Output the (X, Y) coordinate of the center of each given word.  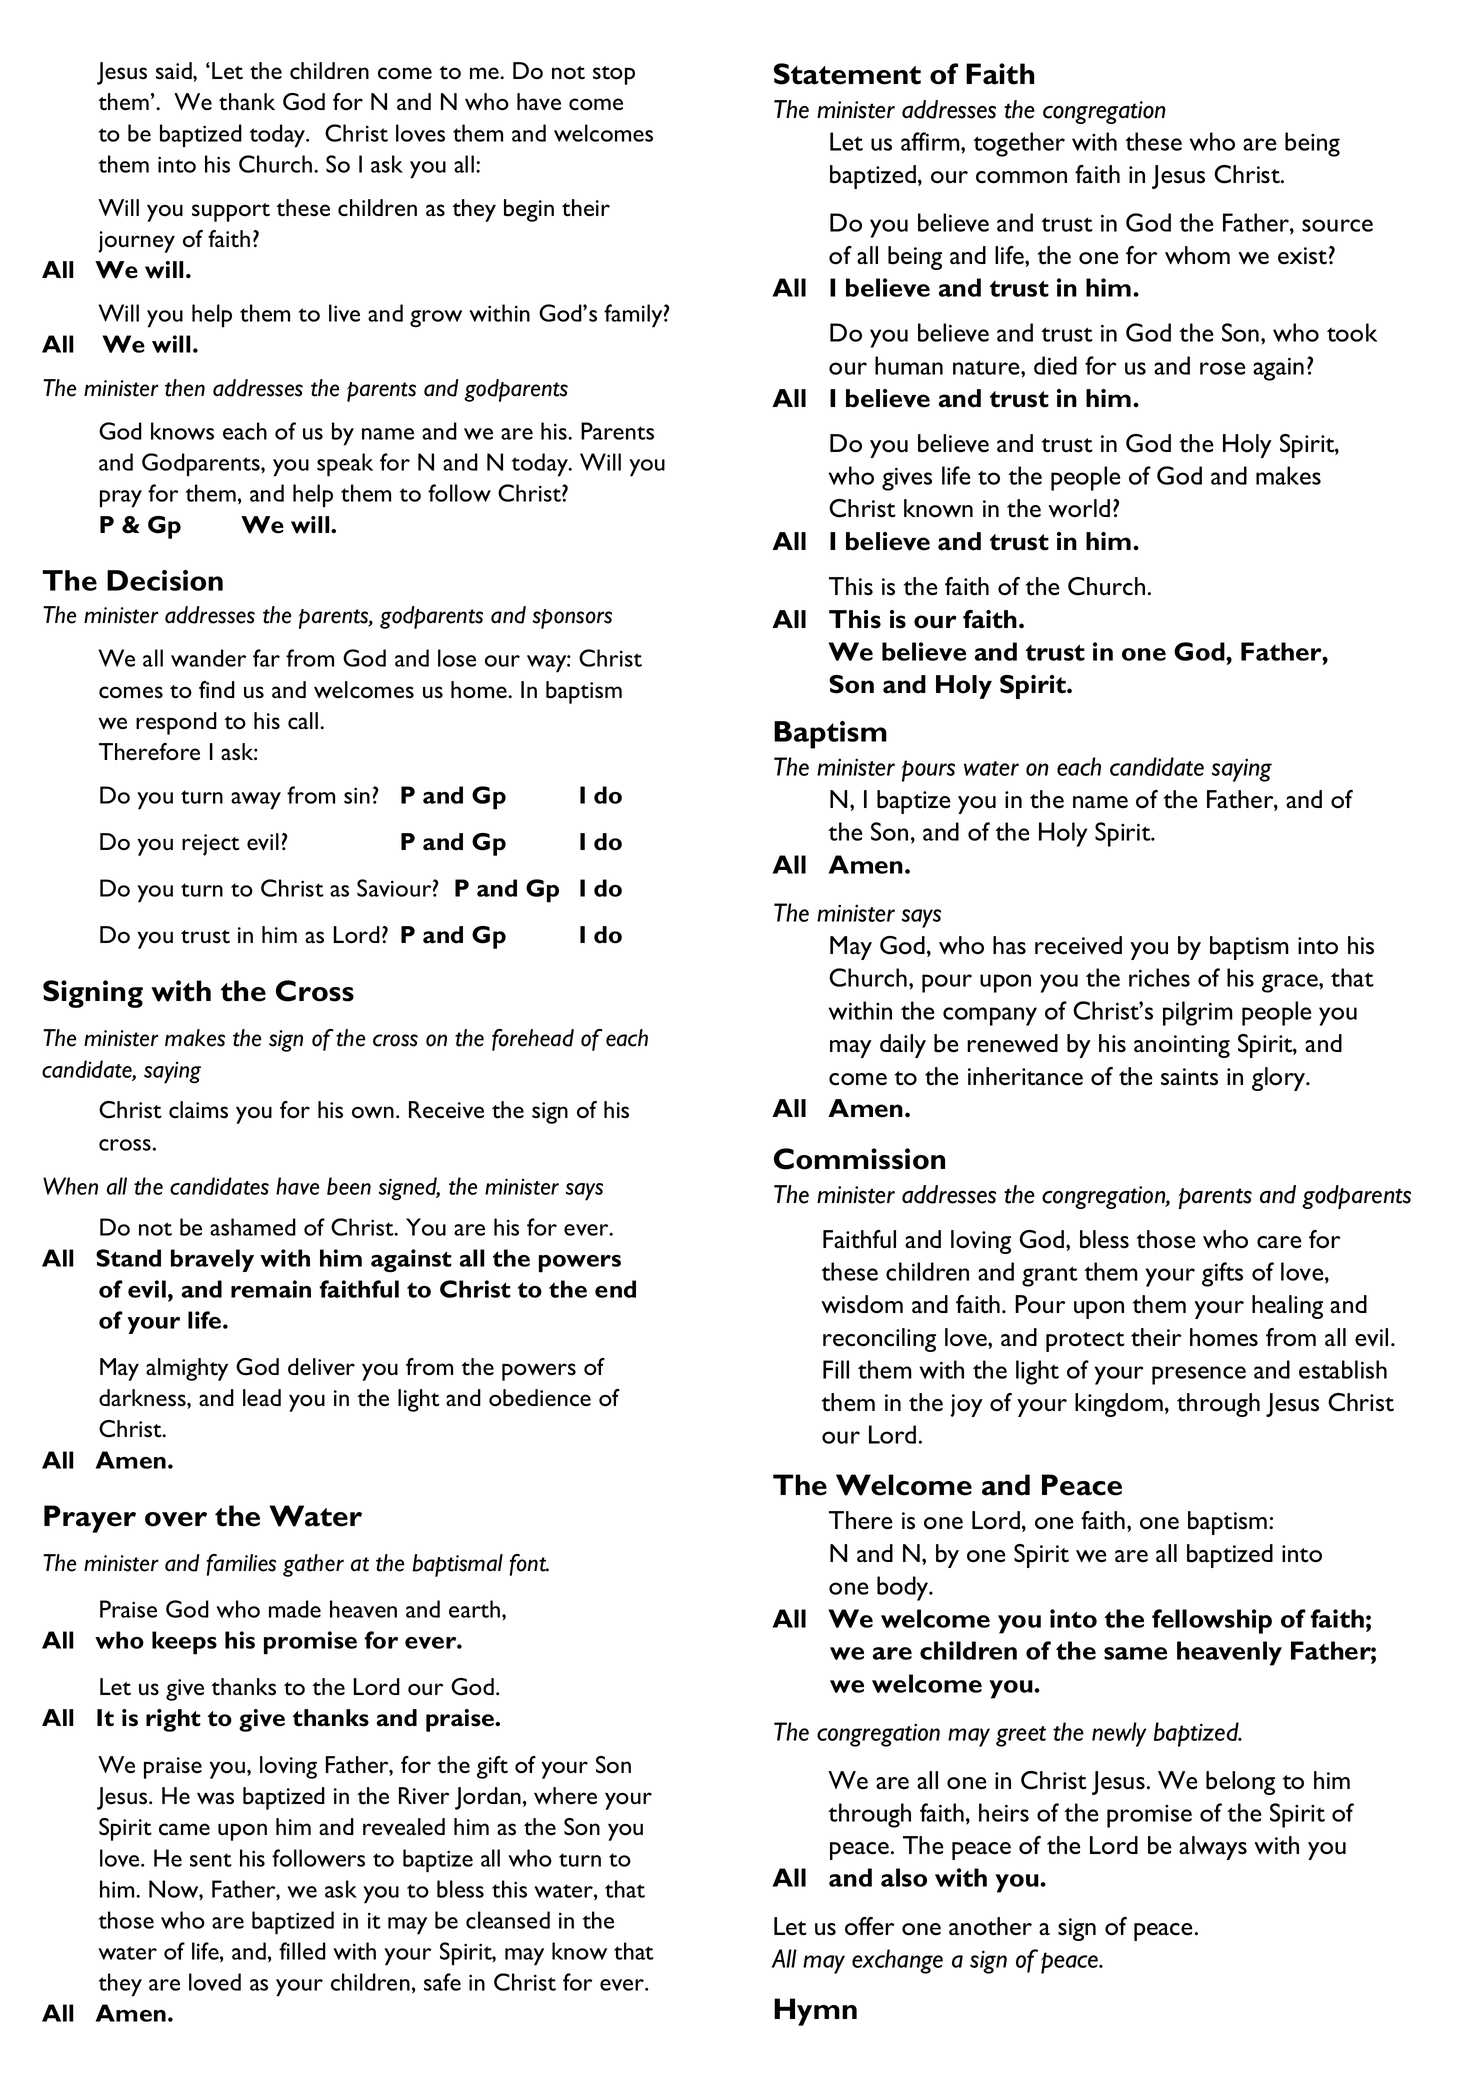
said (175, 71)
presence (1199, 1375)
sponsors (572, 619)
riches (1159, 977)
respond (176, 723)
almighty (187, 1369)
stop (614, 75)
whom (1197, 255)
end (615, 1289)
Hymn (815, 2012)
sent (211, 1860)
